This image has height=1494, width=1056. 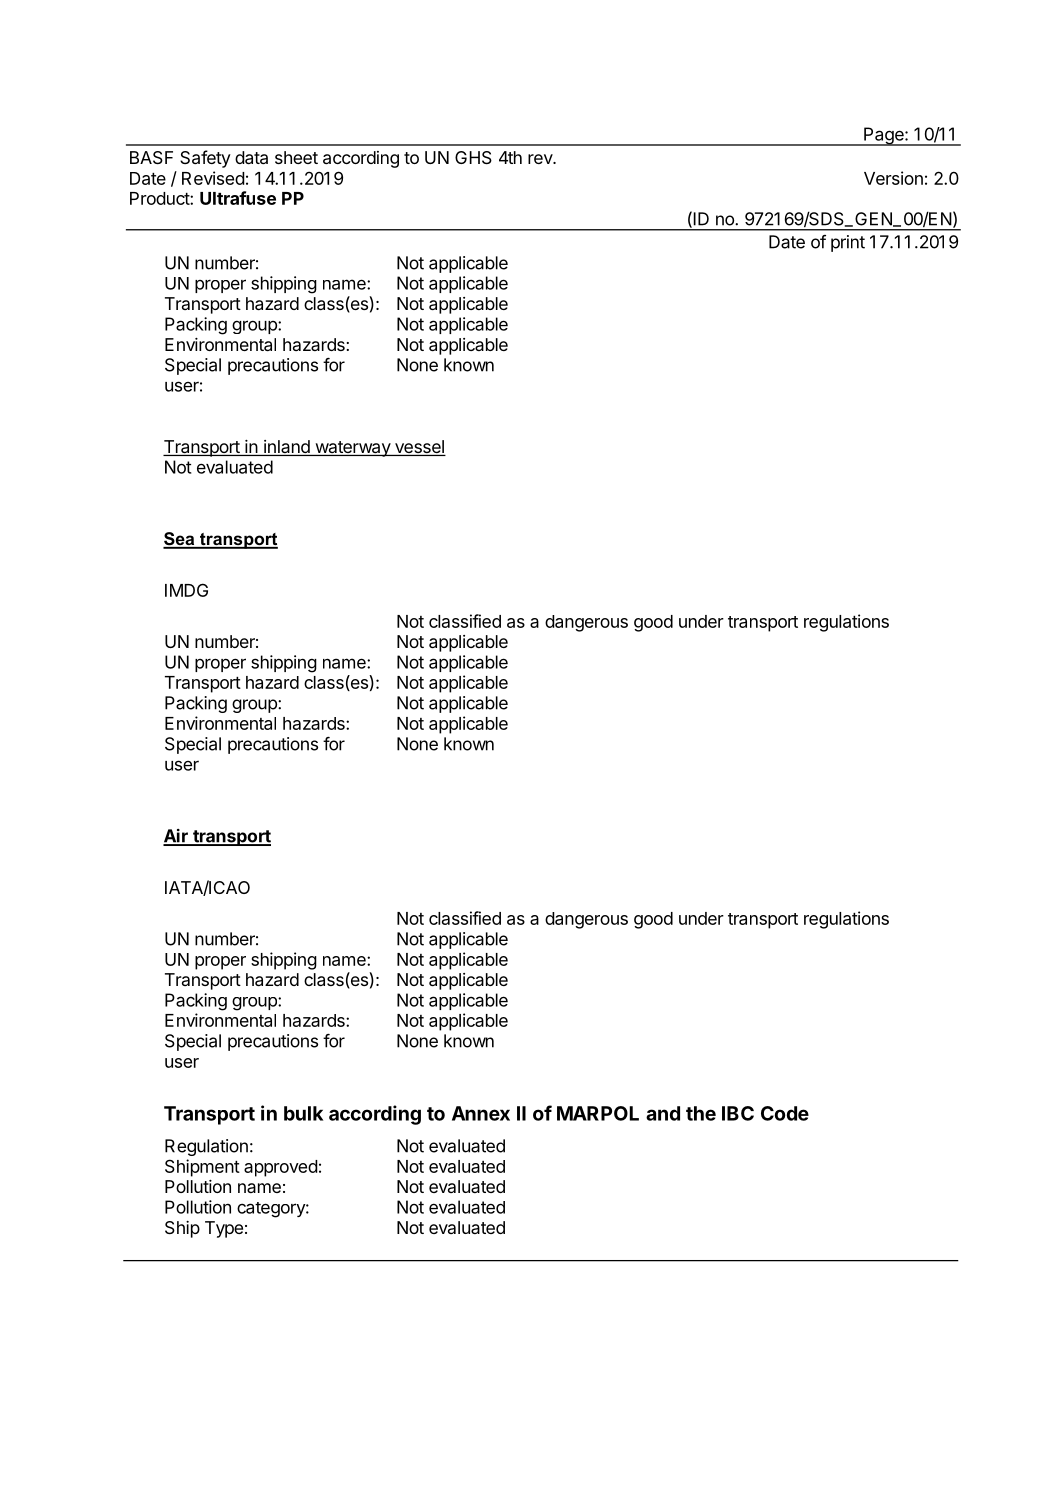 What do you see at coordinates (738, 1113) in the image?
I see `IBC` at bounding box center [738, 1113].
